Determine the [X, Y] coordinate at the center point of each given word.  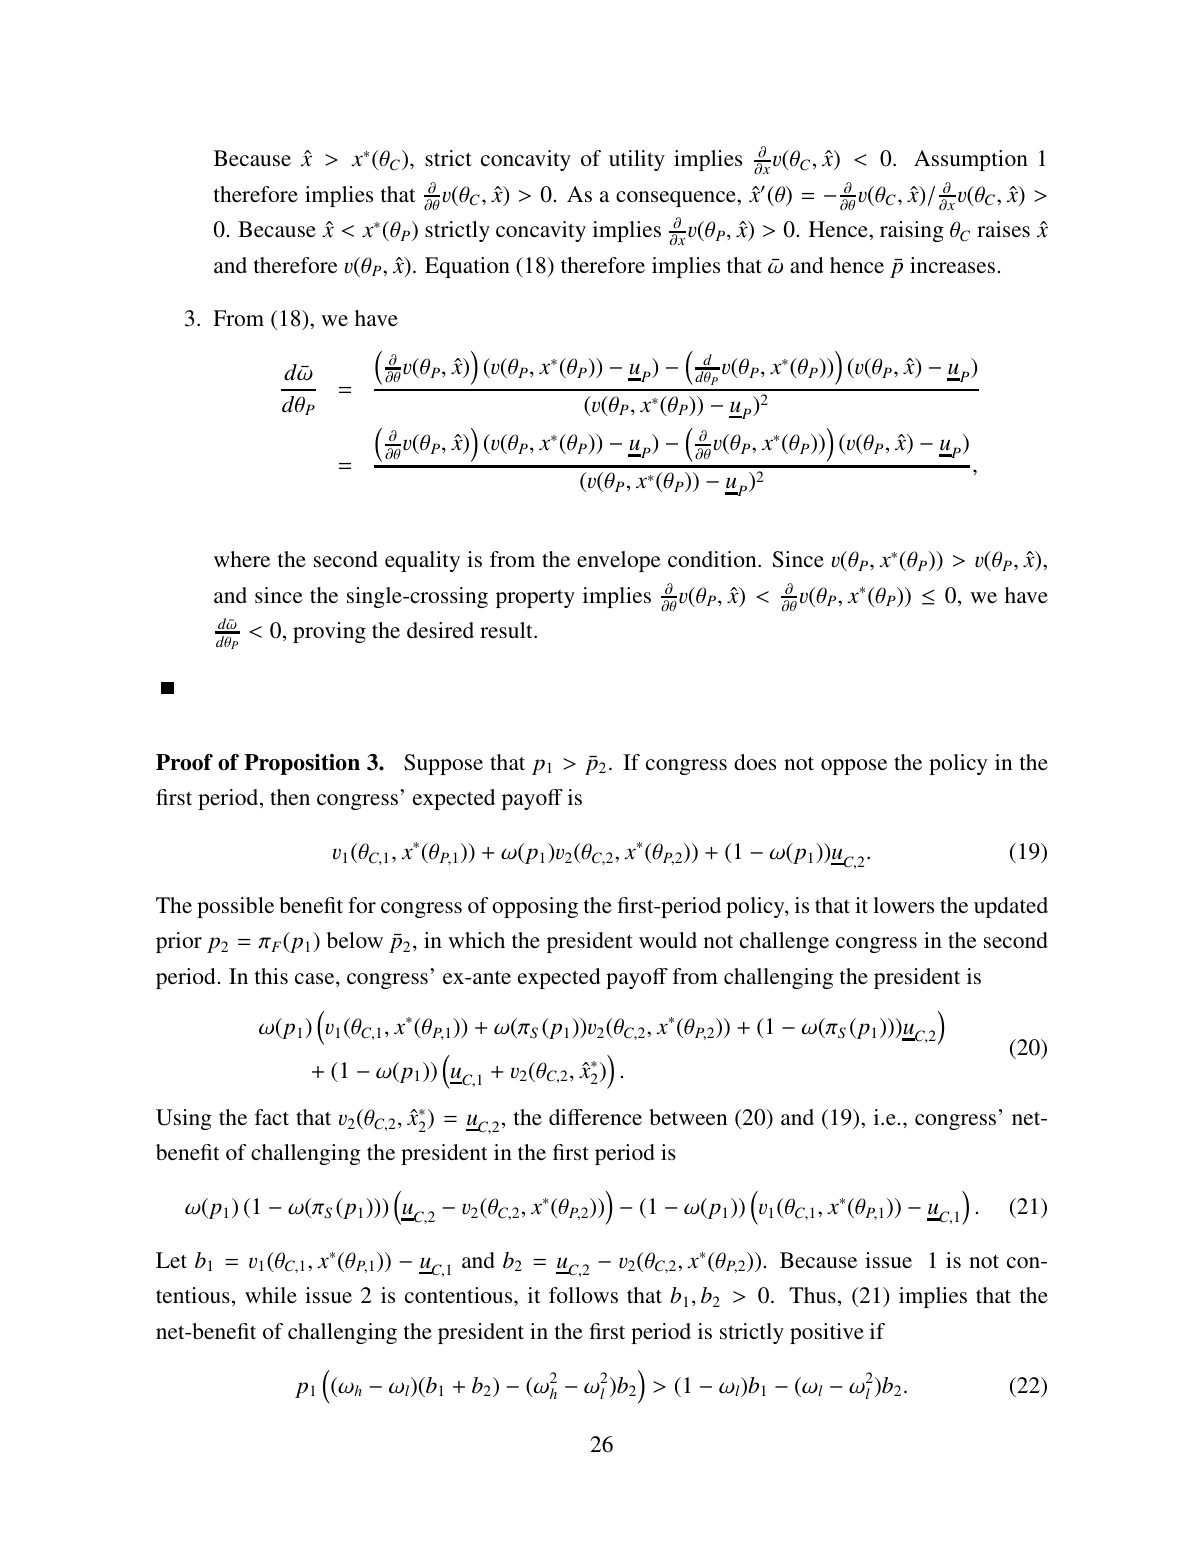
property [535, 599]
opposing [535, 907]
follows [583, 1295]
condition [713, 559]
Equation [467, 267]
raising [912, 231]
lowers [903, 905]
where [242, 559]
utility [637, 160]
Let [171, 1260]
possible [235, 907]
